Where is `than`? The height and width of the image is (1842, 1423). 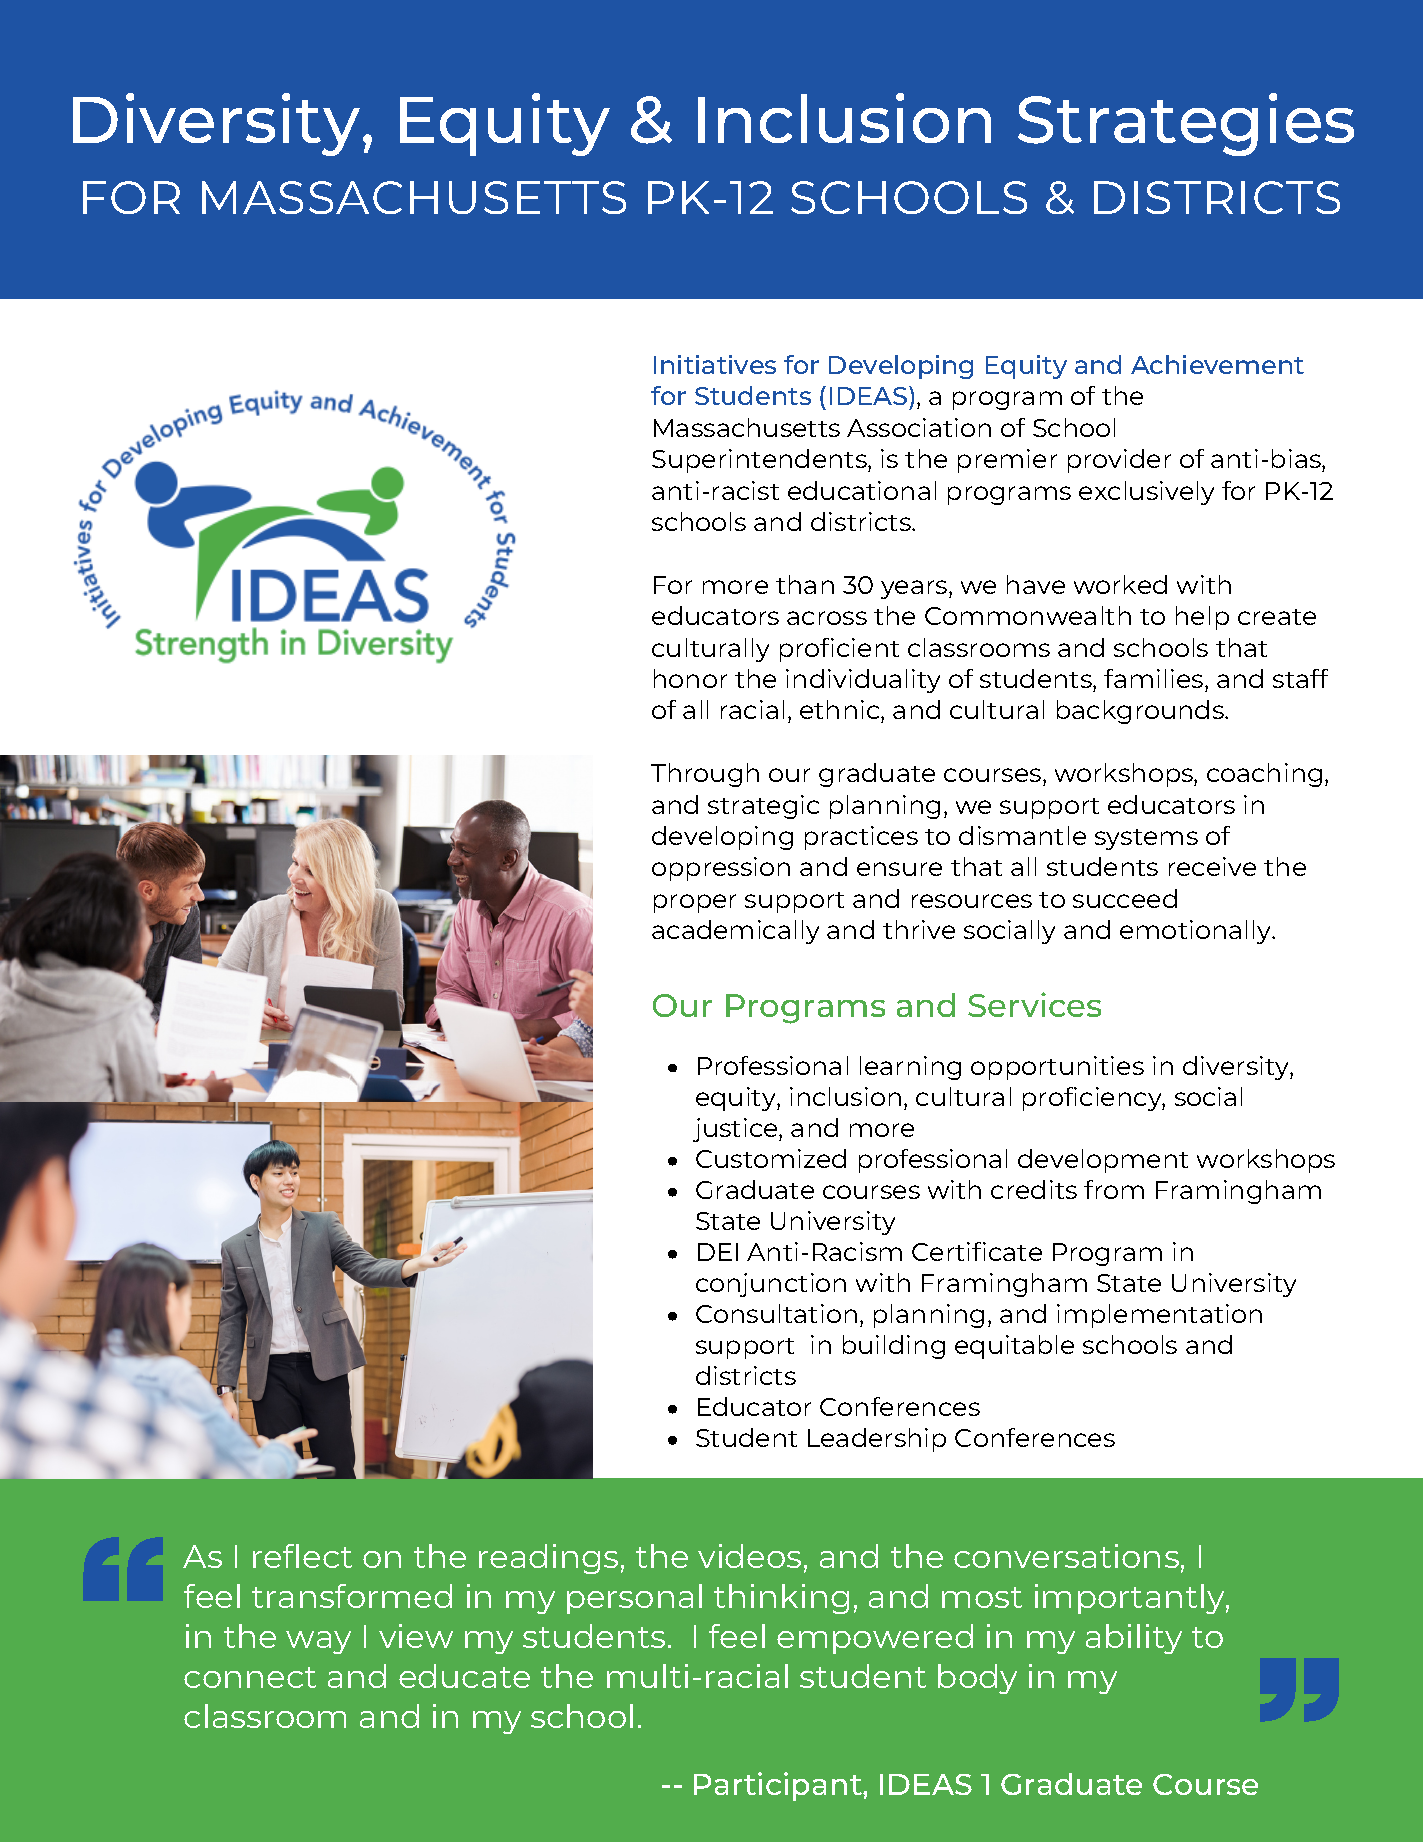
than is located at coordinates (805, 584).
